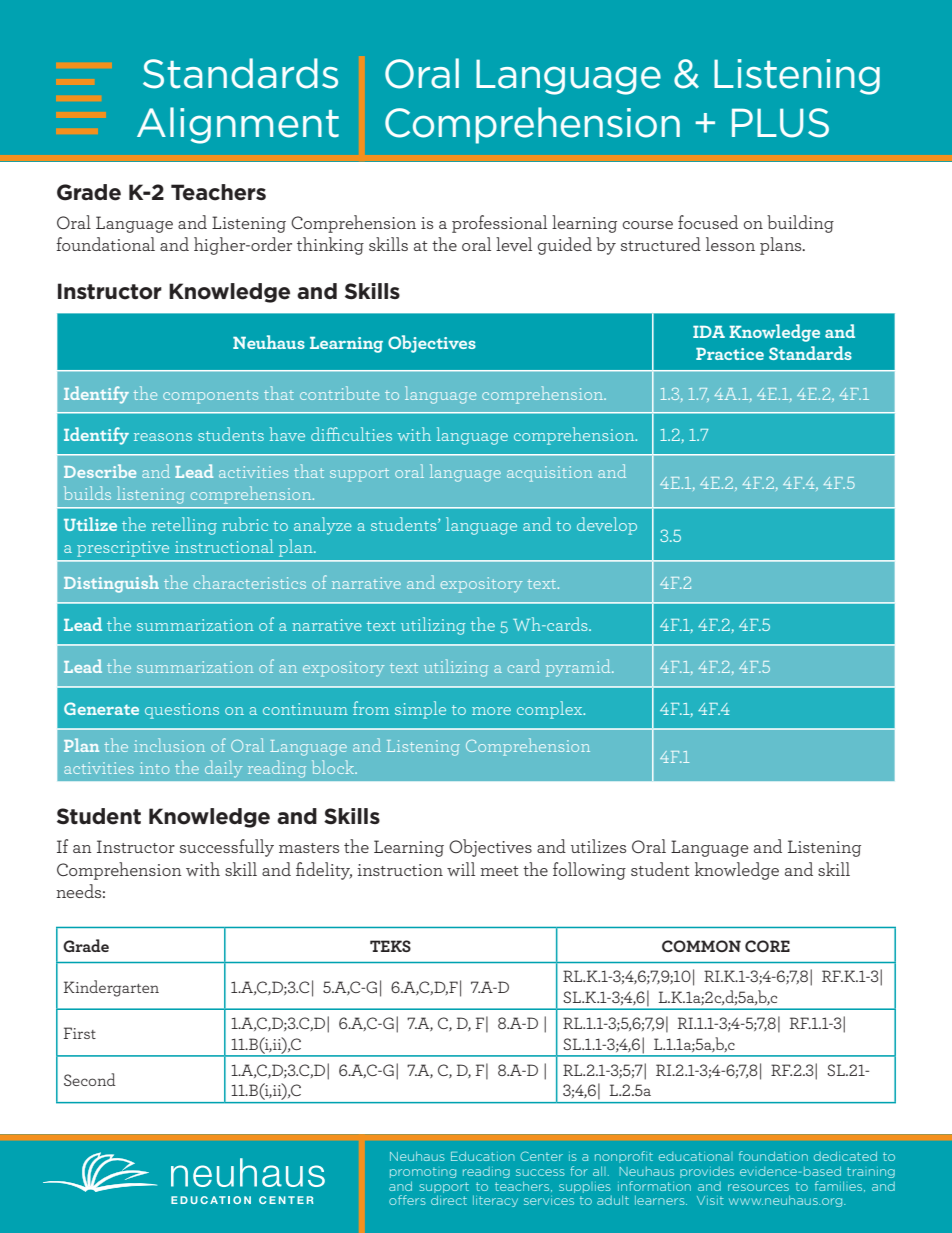  What do you see at coordinates (491, 711) in the screenshot?
I see `more` at bounding box center [491, 711].
